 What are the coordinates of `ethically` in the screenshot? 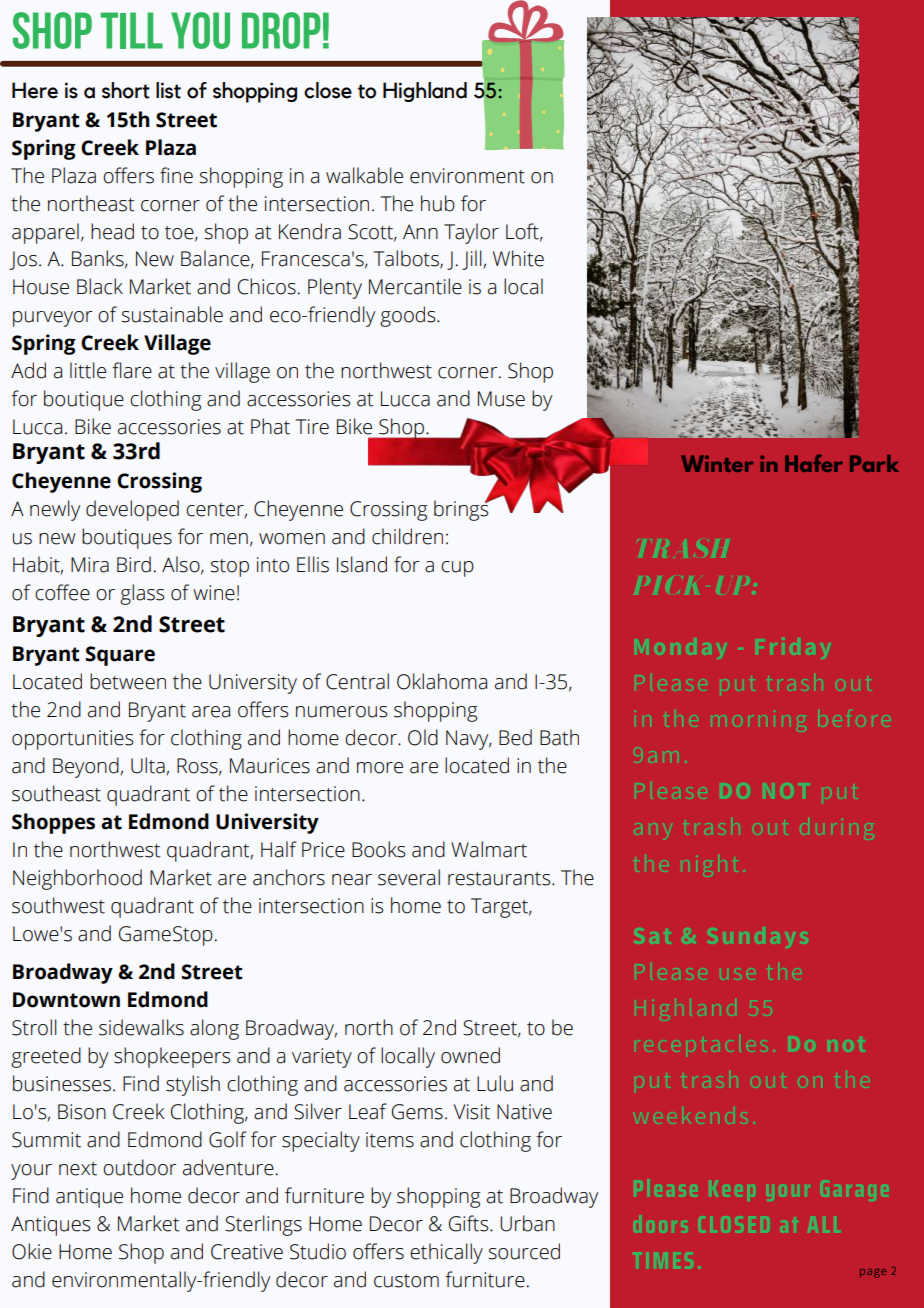 It's located at (446, 1253).
